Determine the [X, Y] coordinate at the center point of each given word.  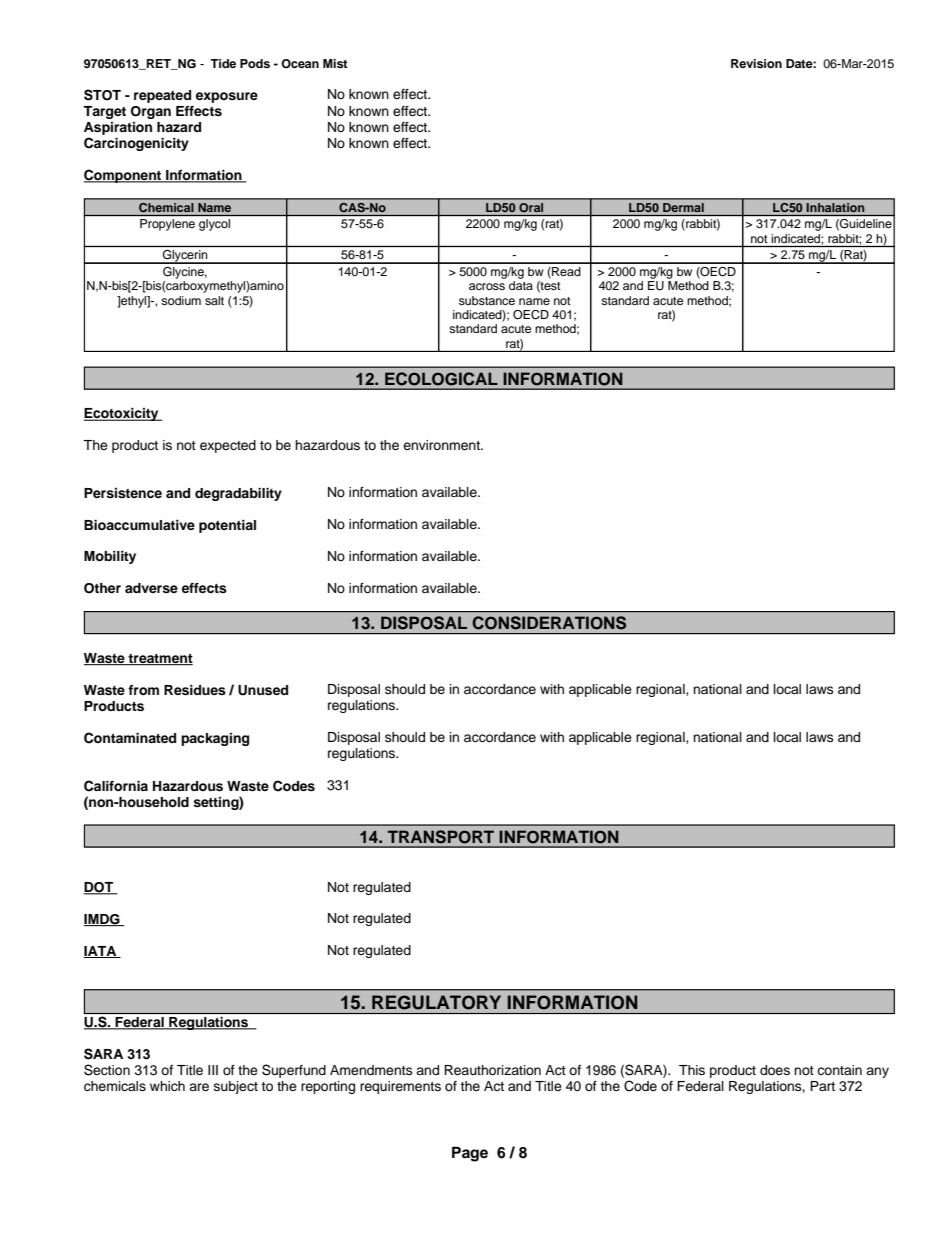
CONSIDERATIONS [549, 622]
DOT [100, 888]
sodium [181, 300]
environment [442, 445]
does [775, 1070]
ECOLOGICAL [441, 378]
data [521, 285]
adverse [151, 588]
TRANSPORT [441, 837]
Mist [335, 63]
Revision [756, 63]
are [199, 1087]
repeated [162, 96]
